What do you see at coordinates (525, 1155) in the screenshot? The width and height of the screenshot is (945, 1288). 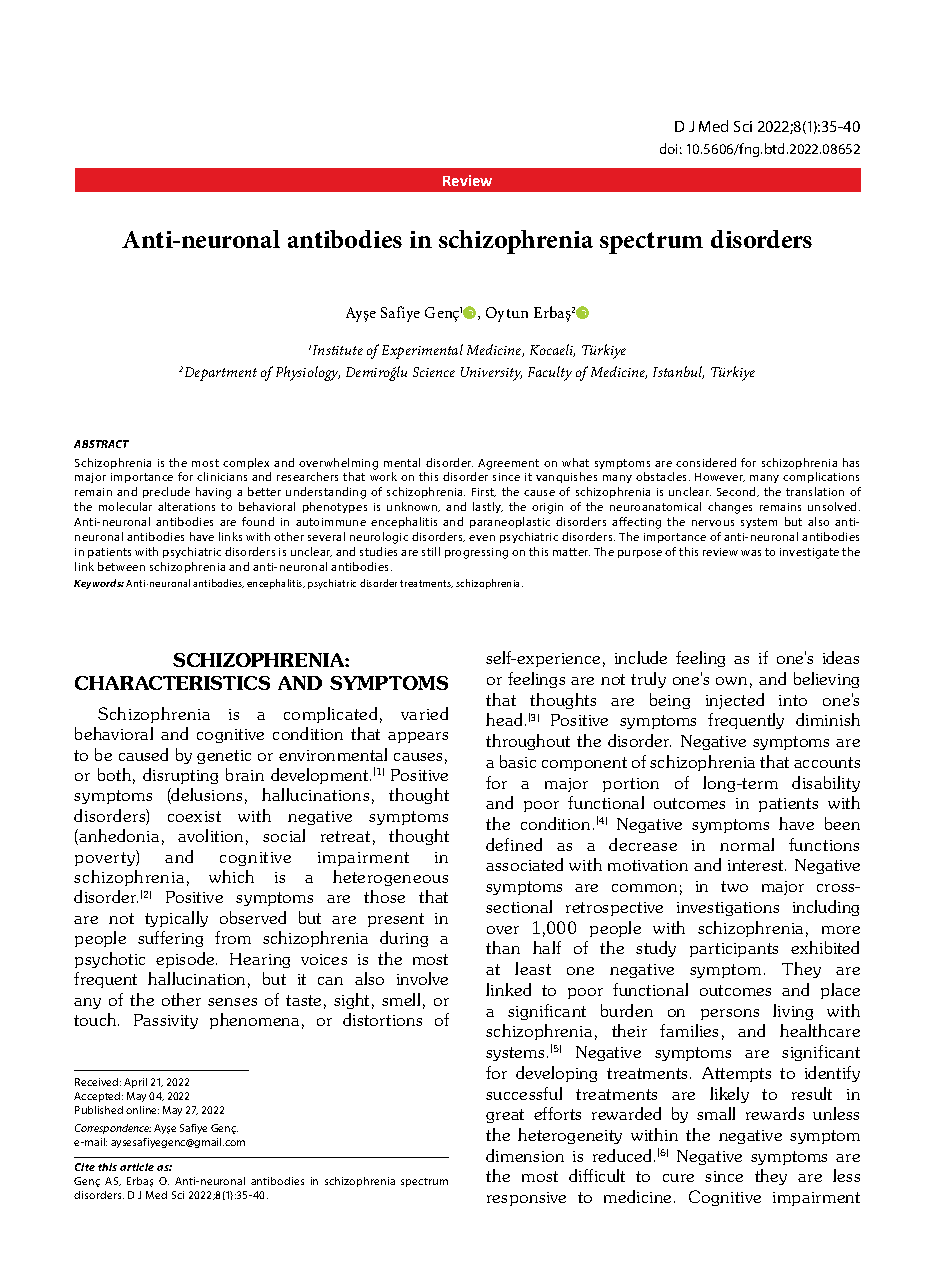 I see `dimension` at bounding box center [525, 1155].
